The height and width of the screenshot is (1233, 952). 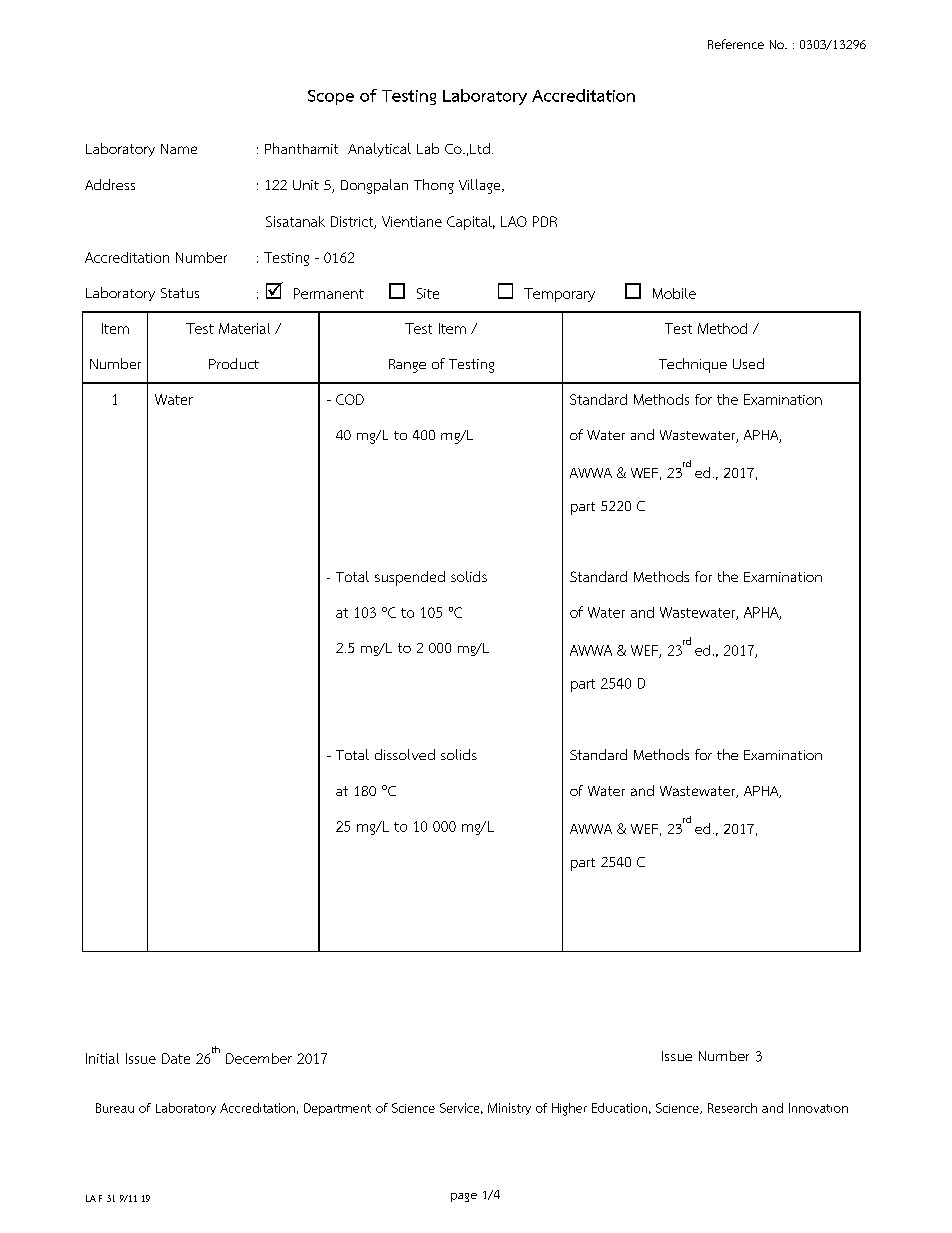 What do you see at coordinates (732, 1108) in the screenshot?
I see `Research` at bounding box center [732, 1108].
